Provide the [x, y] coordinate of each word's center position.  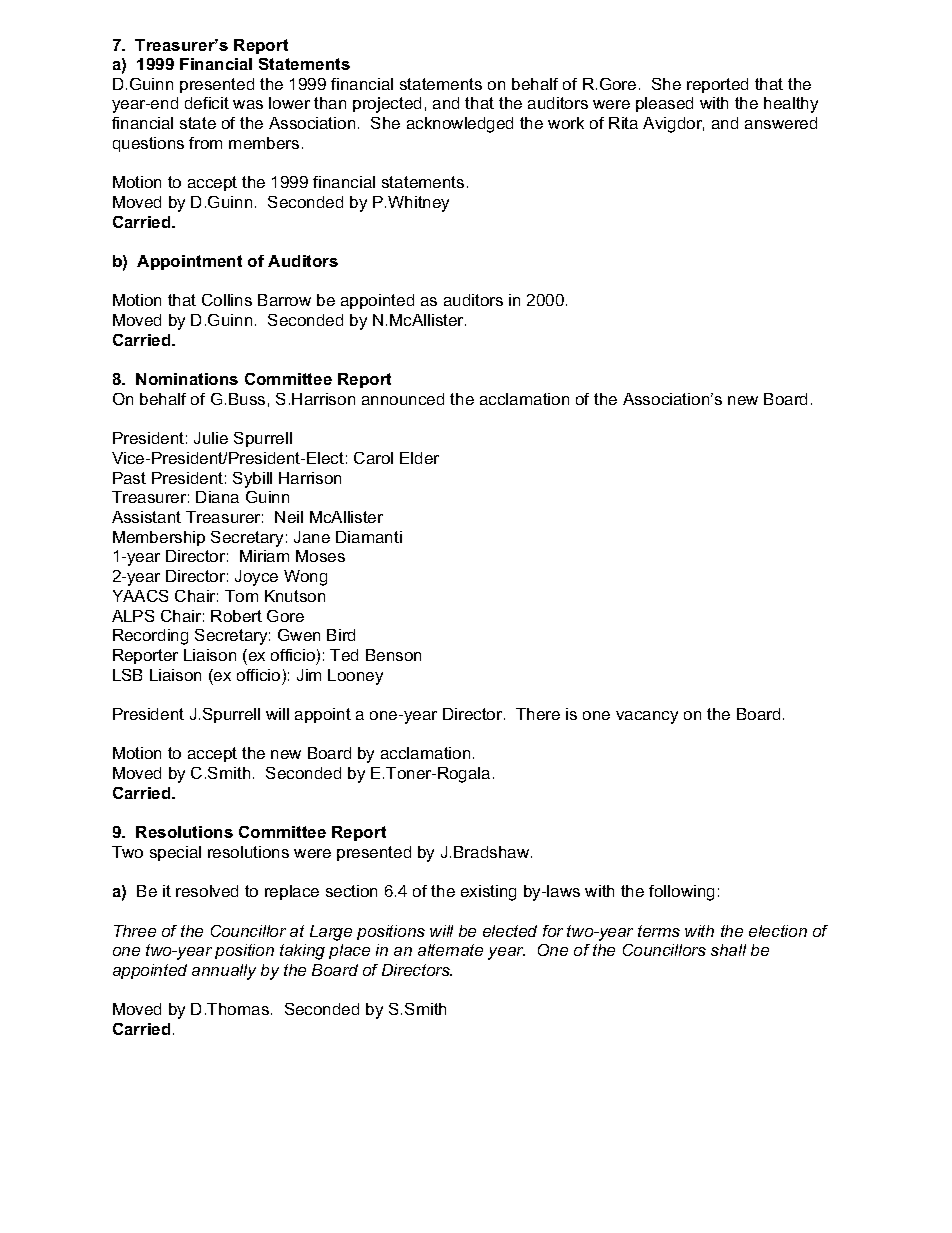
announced [403, 399]
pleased [664, 104]
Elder [419, 458]
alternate [450, 950]
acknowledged [460, 125]
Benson [393, 655]
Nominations [187, 379]
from [205, 143]
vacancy [647, 717]
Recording [150, 637]
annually [224, 972]
